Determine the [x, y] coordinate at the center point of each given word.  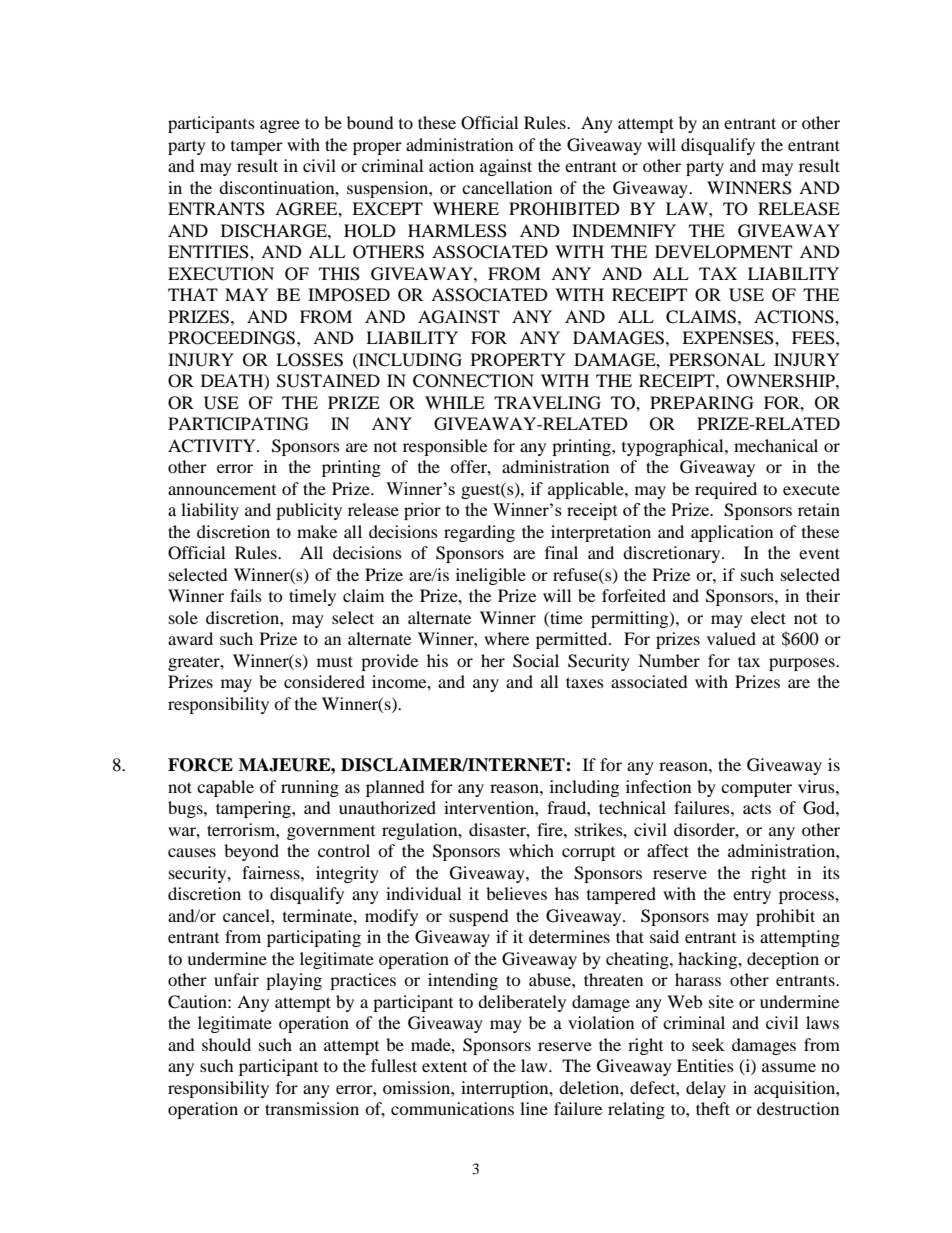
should [226, 1044]
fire [551, 829]
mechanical [776, 445]
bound [370, 122]
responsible [445, 447]
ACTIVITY [213, 446]
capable [225, 788]
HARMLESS [457, 231]
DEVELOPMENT [723, 252]
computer [756, 790]
